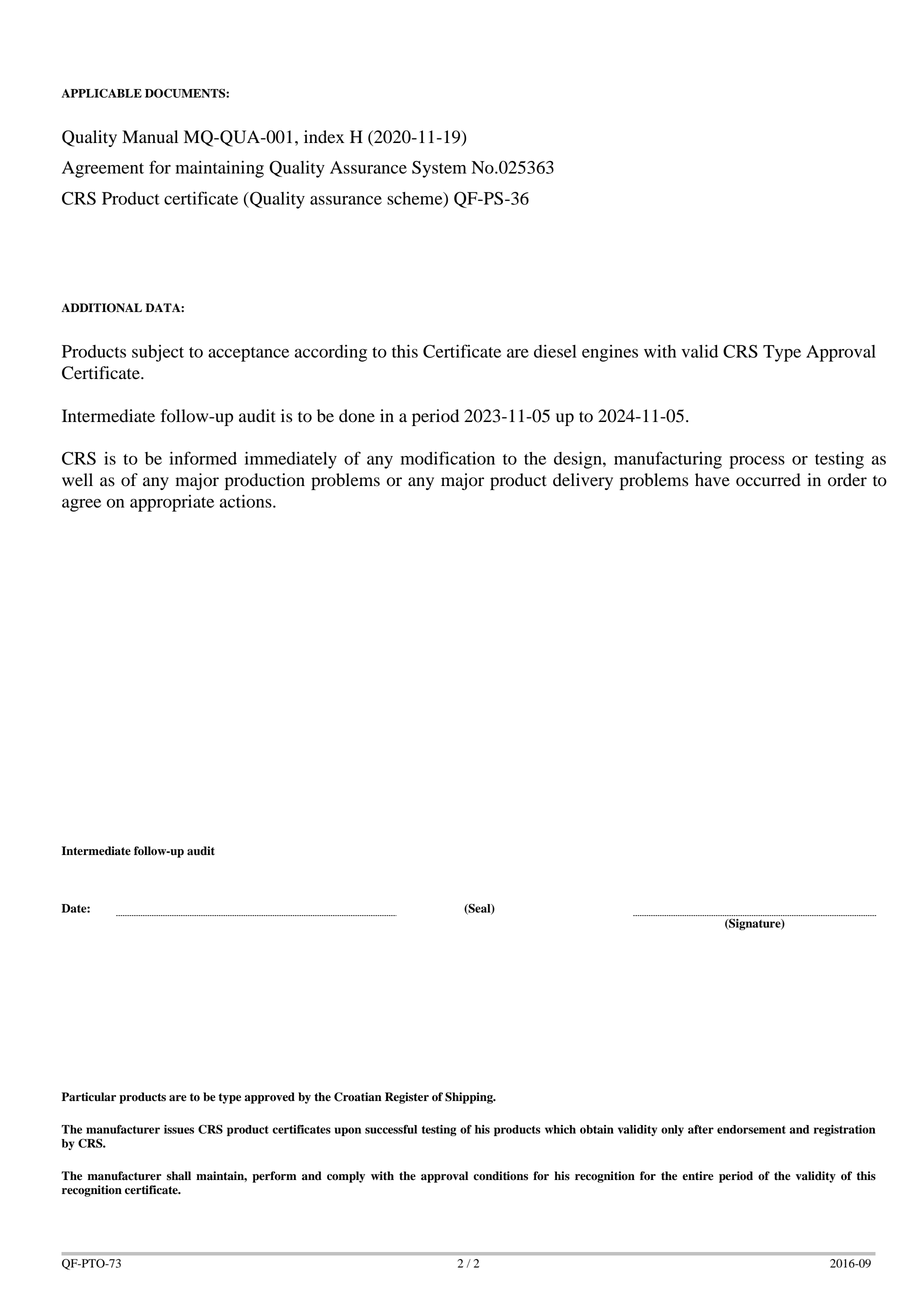 The width and height of the image is (924, 1308). I want to click on appropriate, so click(172, 503).
